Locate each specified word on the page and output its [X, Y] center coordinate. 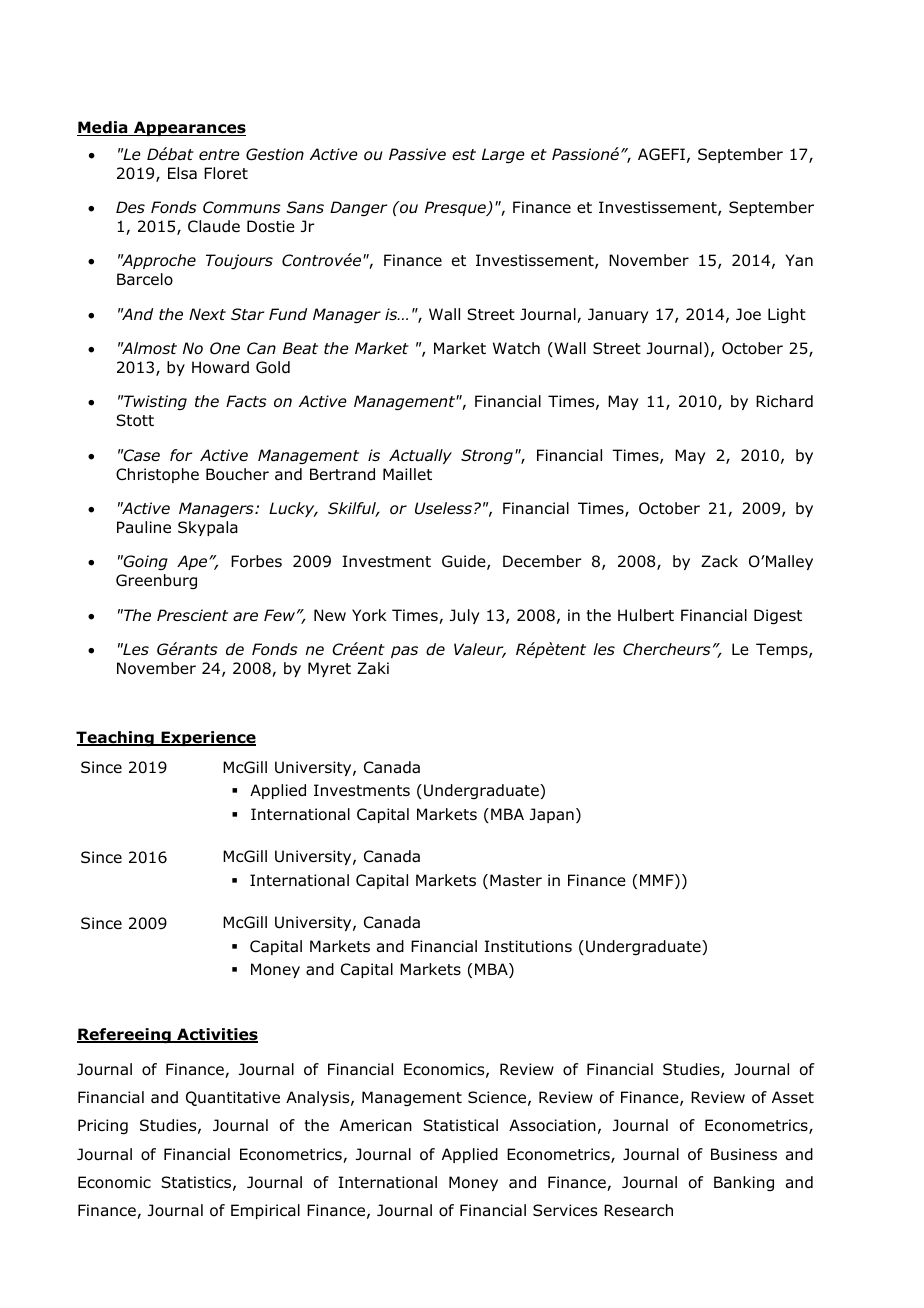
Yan [799, 260]
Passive [417, 154]
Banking [744, 1183]
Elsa [182, 173]
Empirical [265, 1211]
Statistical [460, 1125]
